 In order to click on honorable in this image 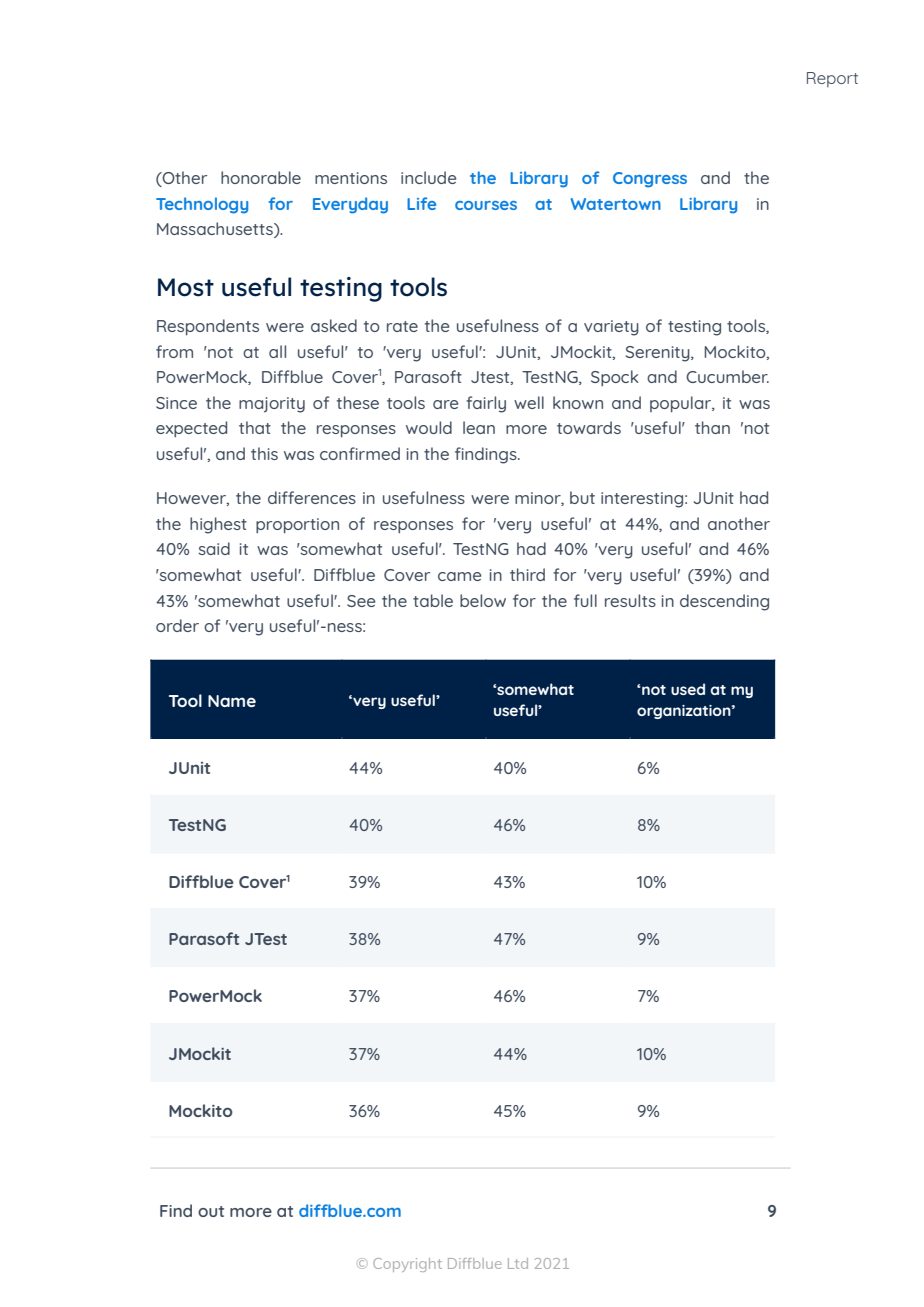, I will do `click(261, 177)`.
